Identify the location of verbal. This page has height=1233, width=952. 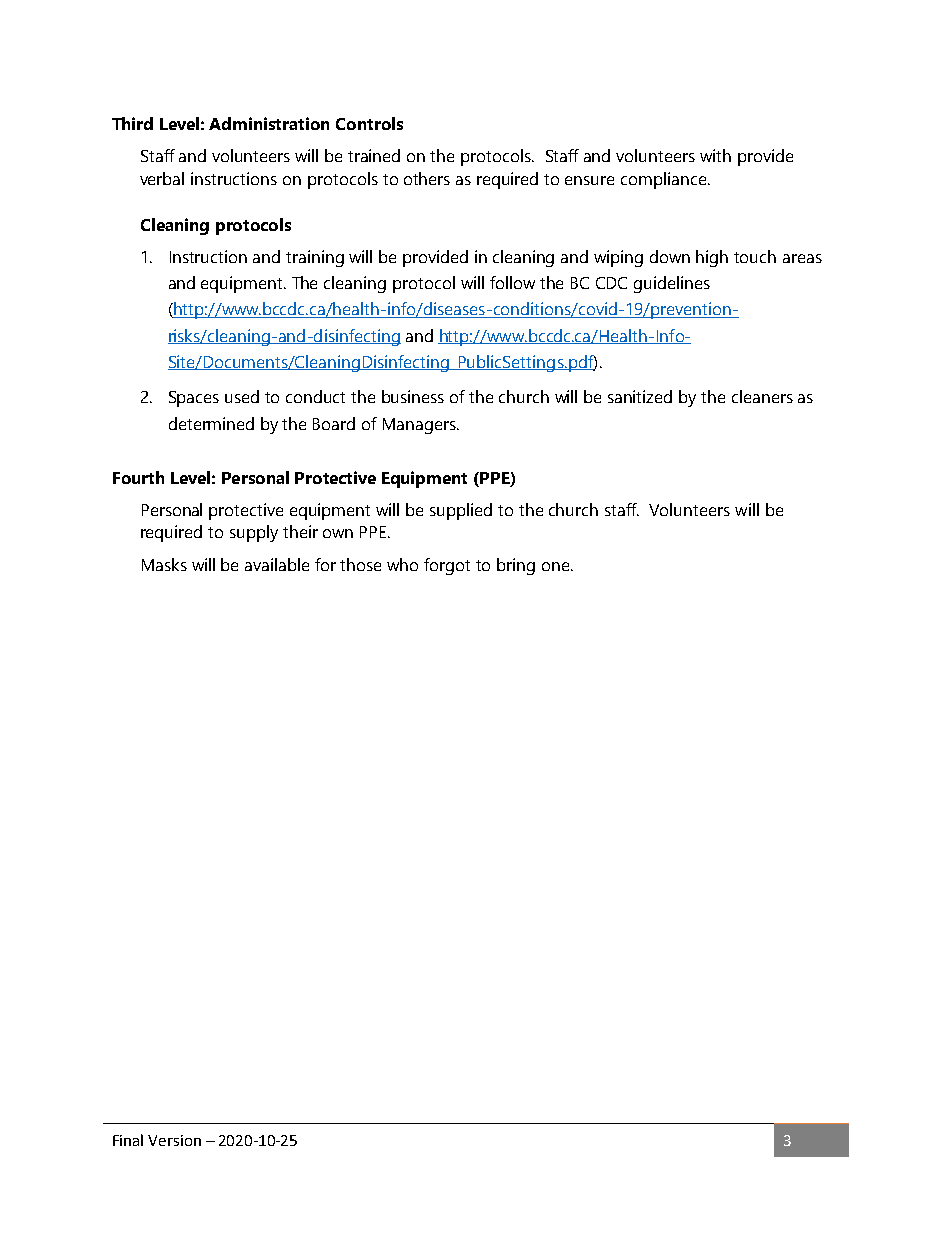
(162, 178).
